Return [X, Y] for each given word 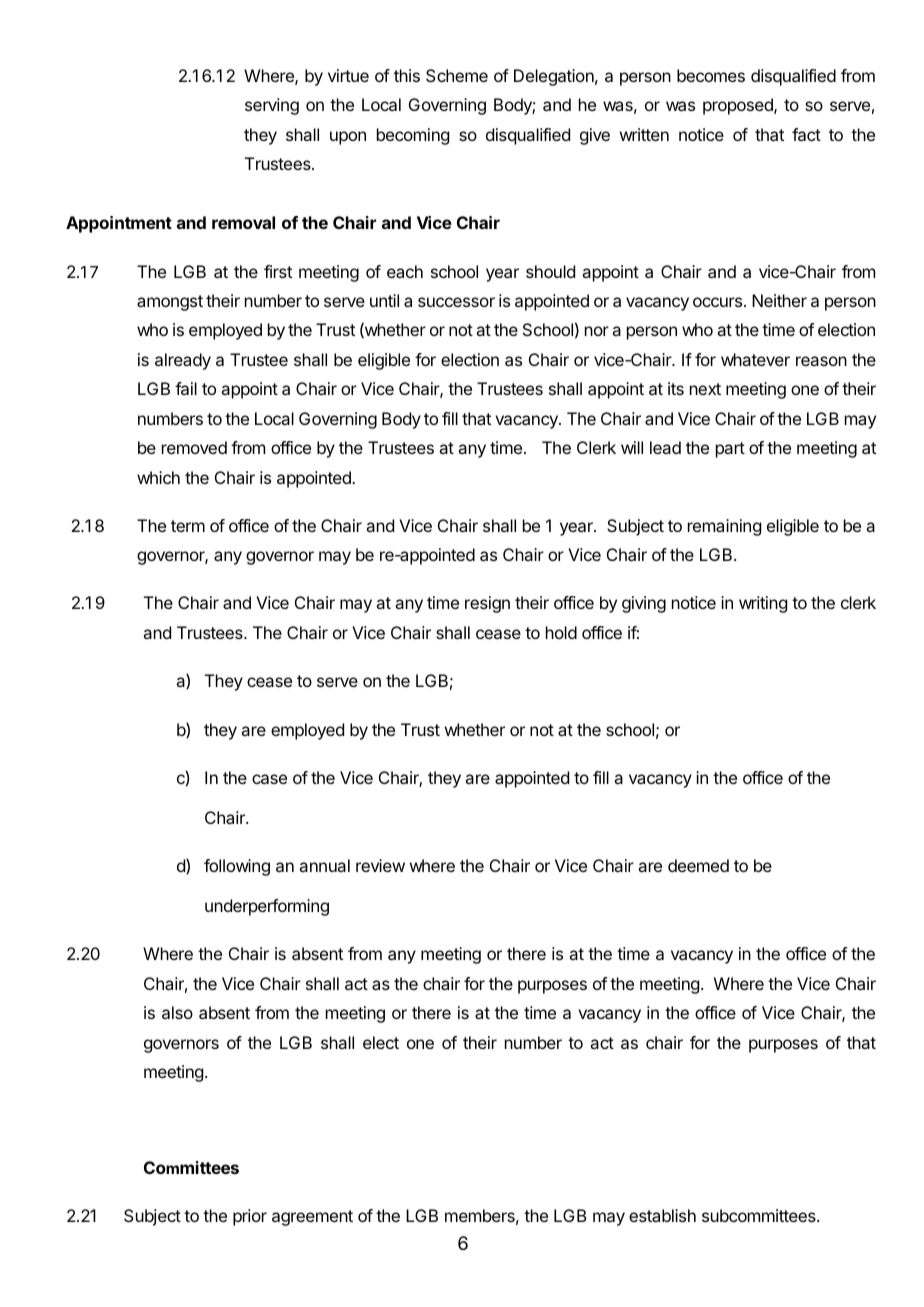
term [188, 526]
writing [763, 604]
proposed [739, 106]
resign [487, 604]
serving [272, 106]
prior [250, 1217]
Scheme [457, 75]
